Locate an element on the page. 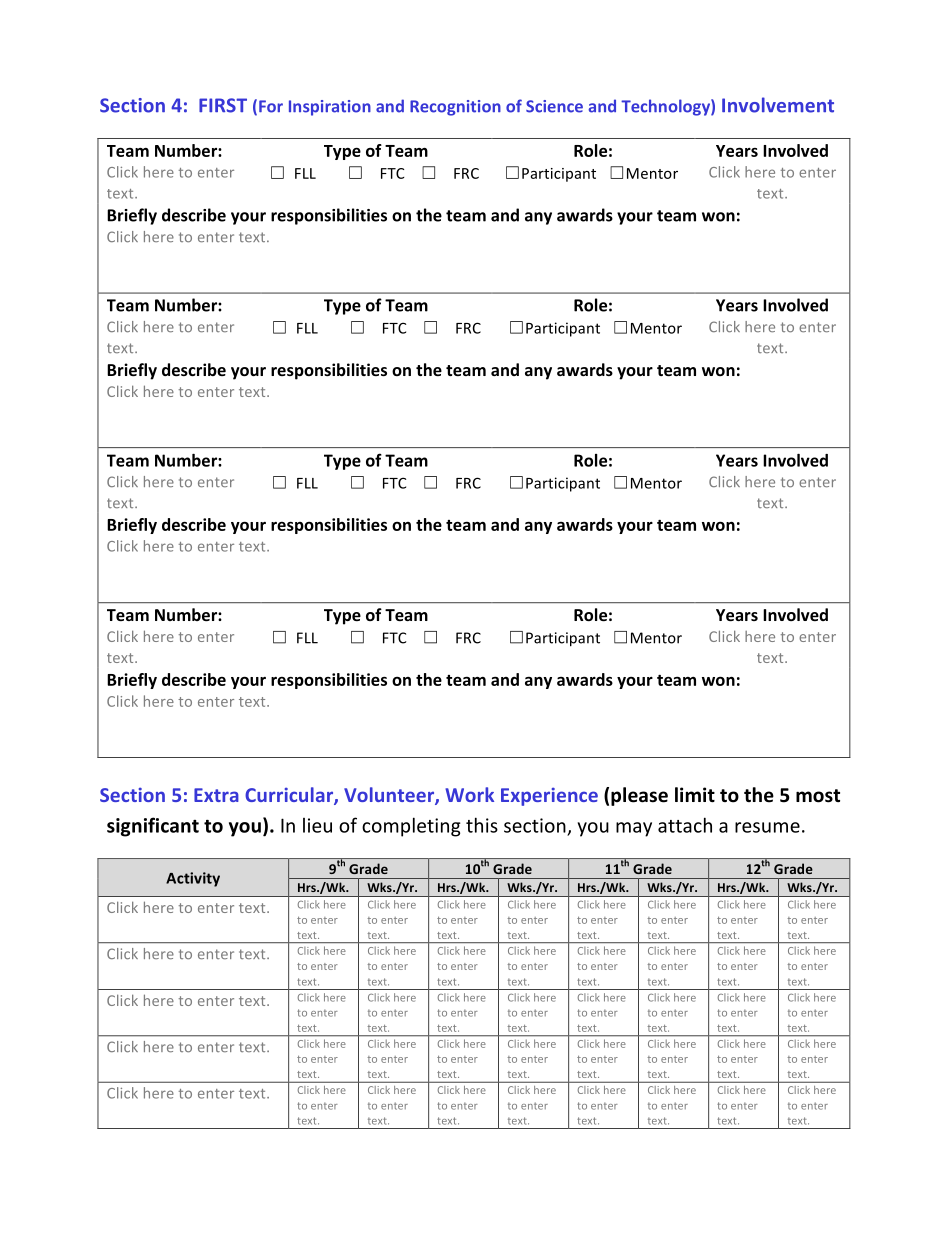 The image size is (952, 1233). Extra is located at coordinates (216, 795).
